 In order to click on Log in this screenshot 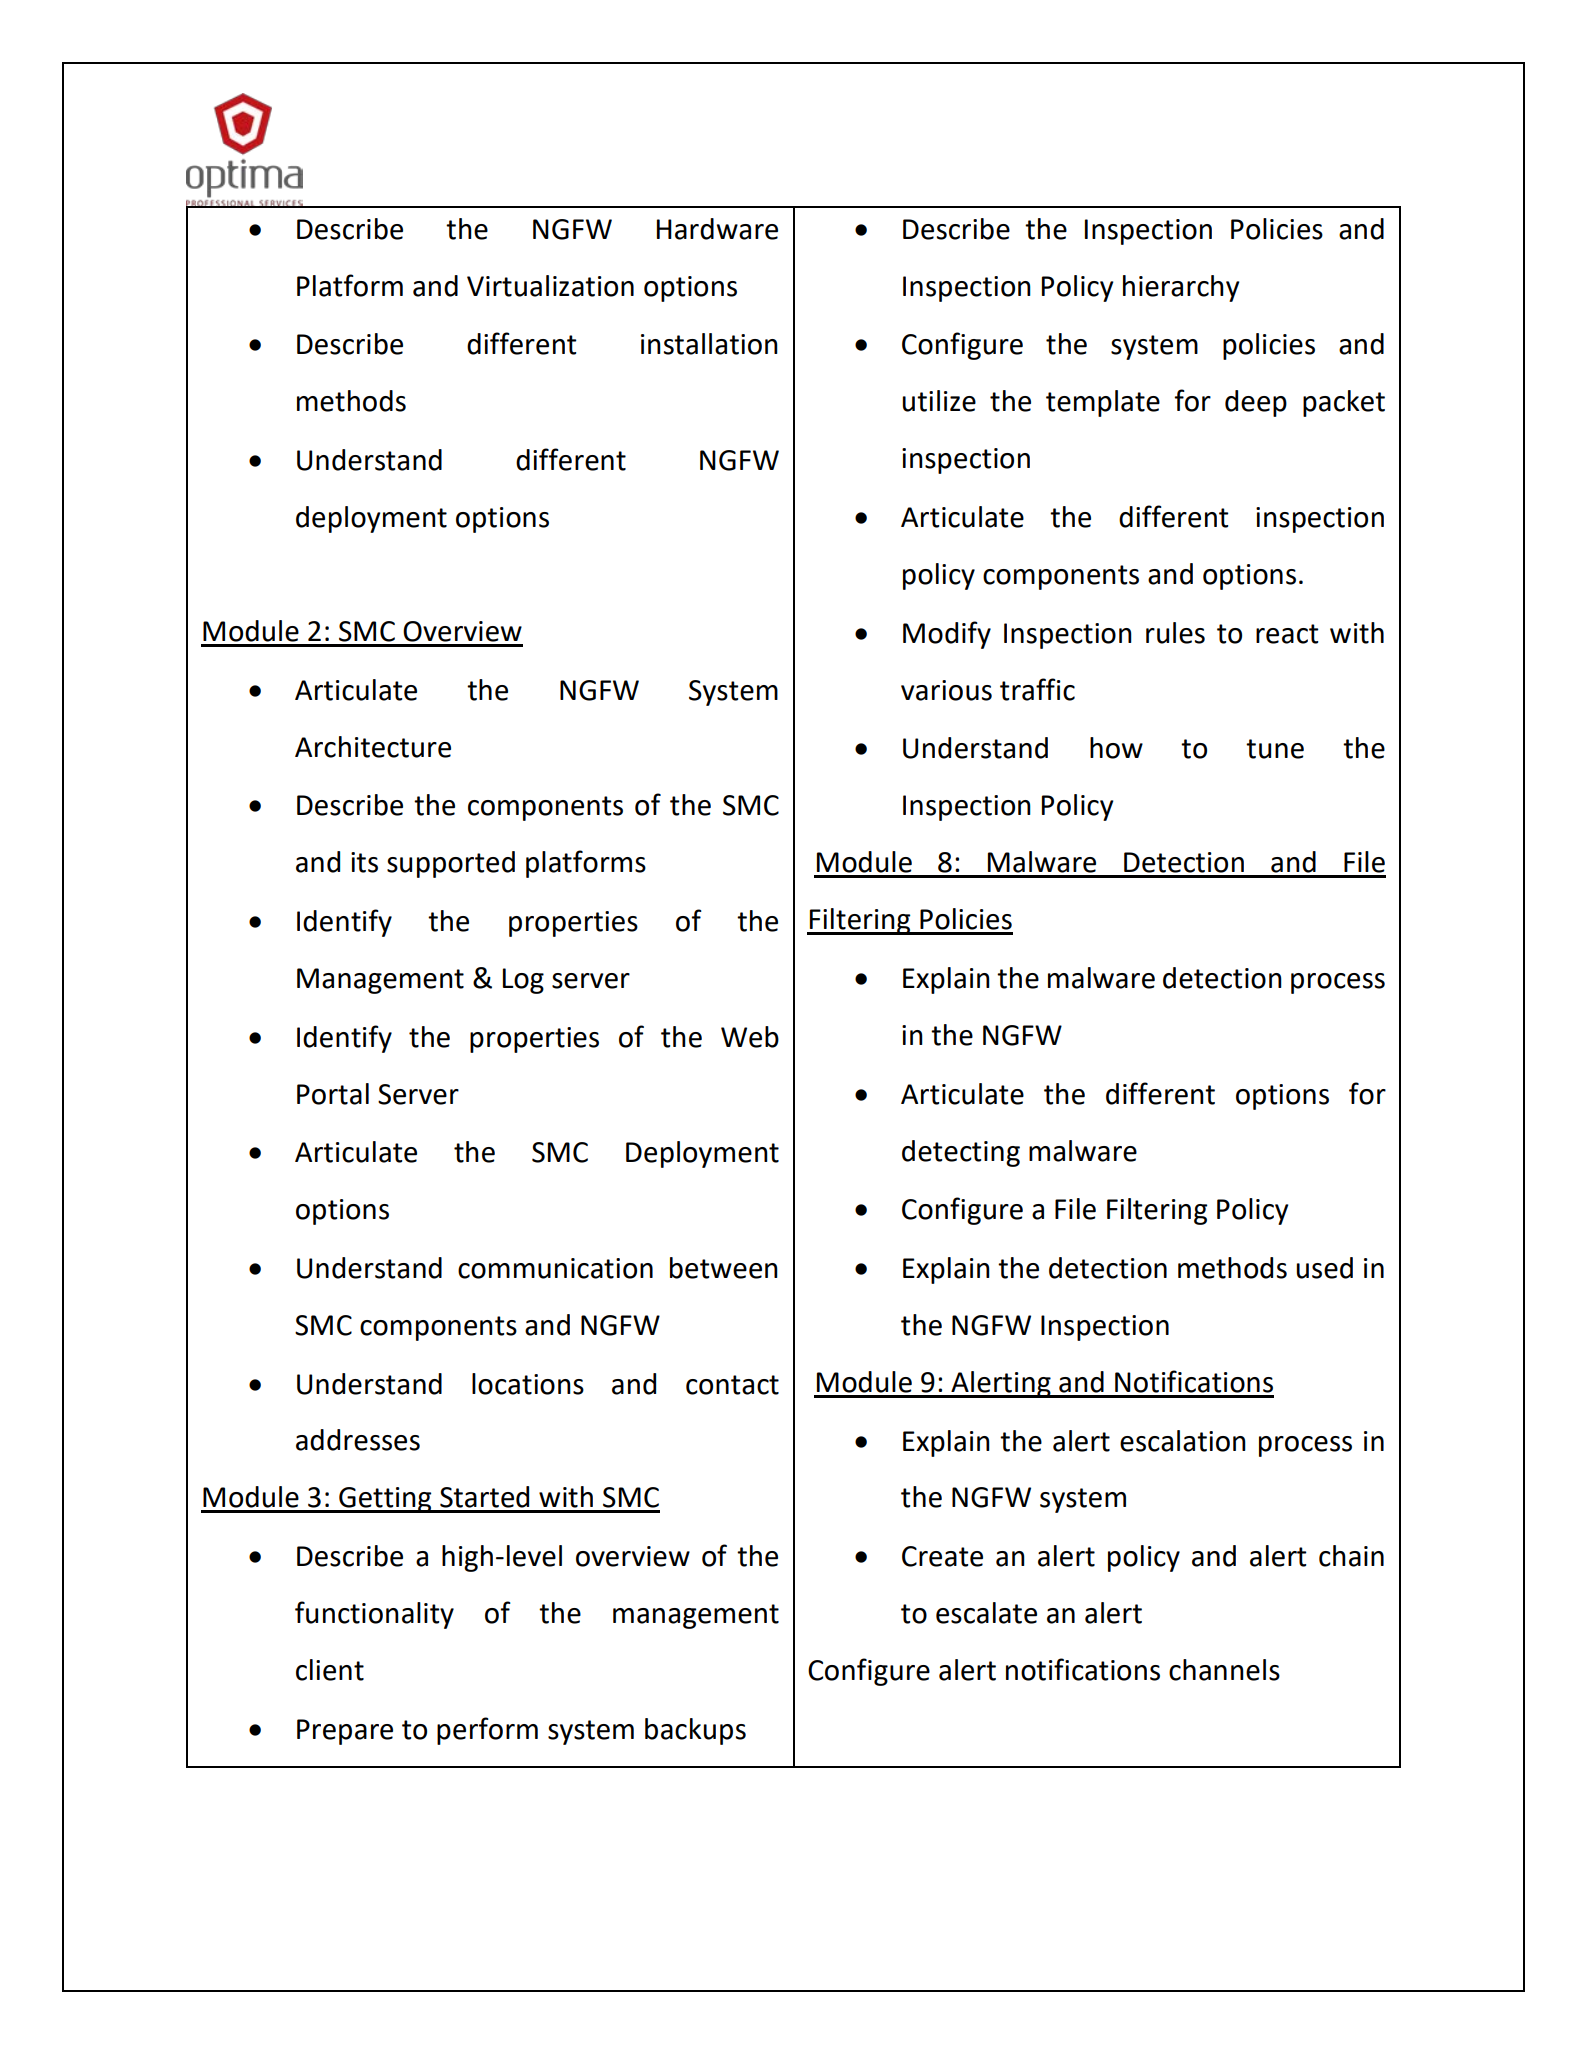, I will do `click(523, 981)`.
